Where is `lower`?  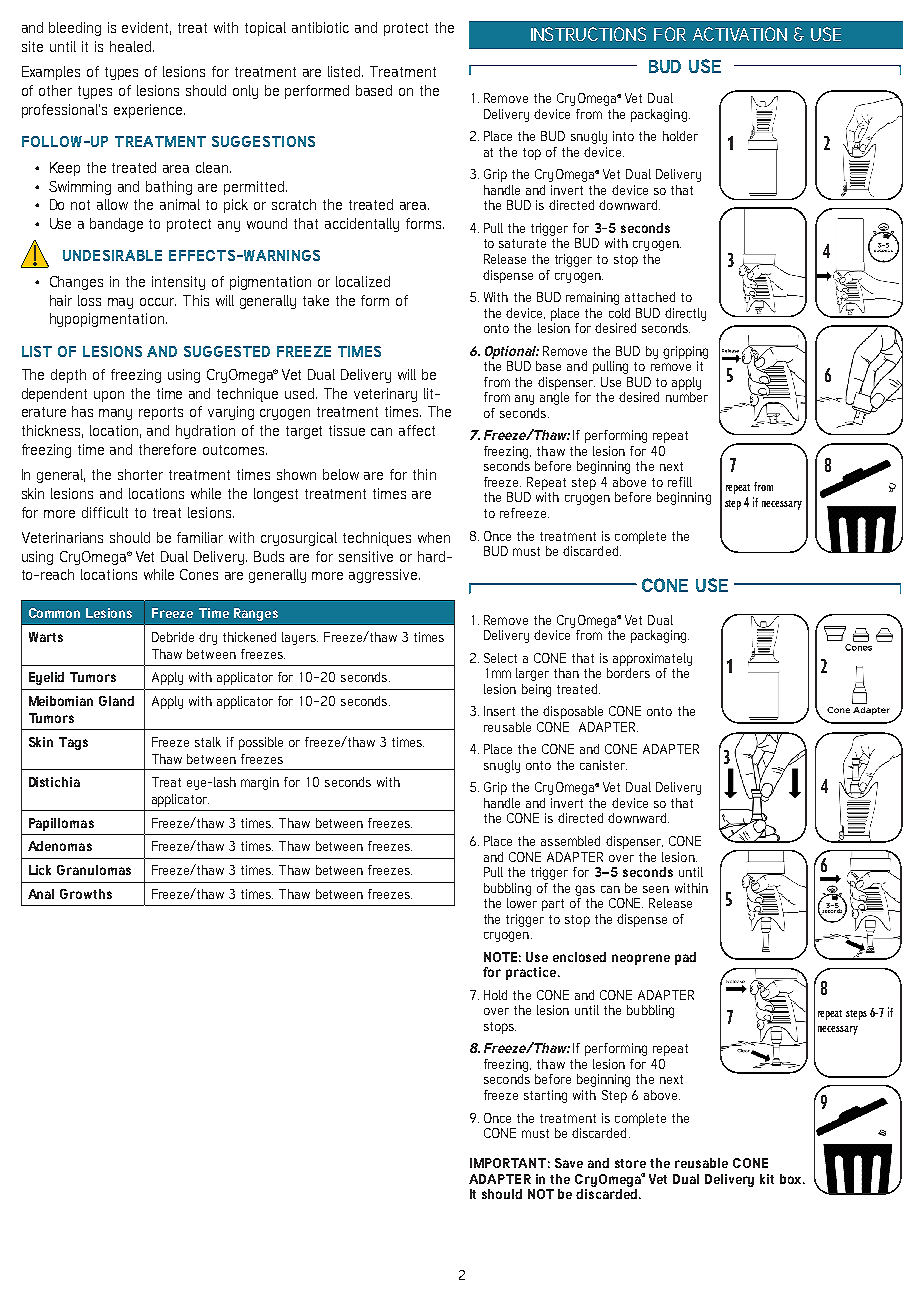 lower is located at coordinates (522, 903).
